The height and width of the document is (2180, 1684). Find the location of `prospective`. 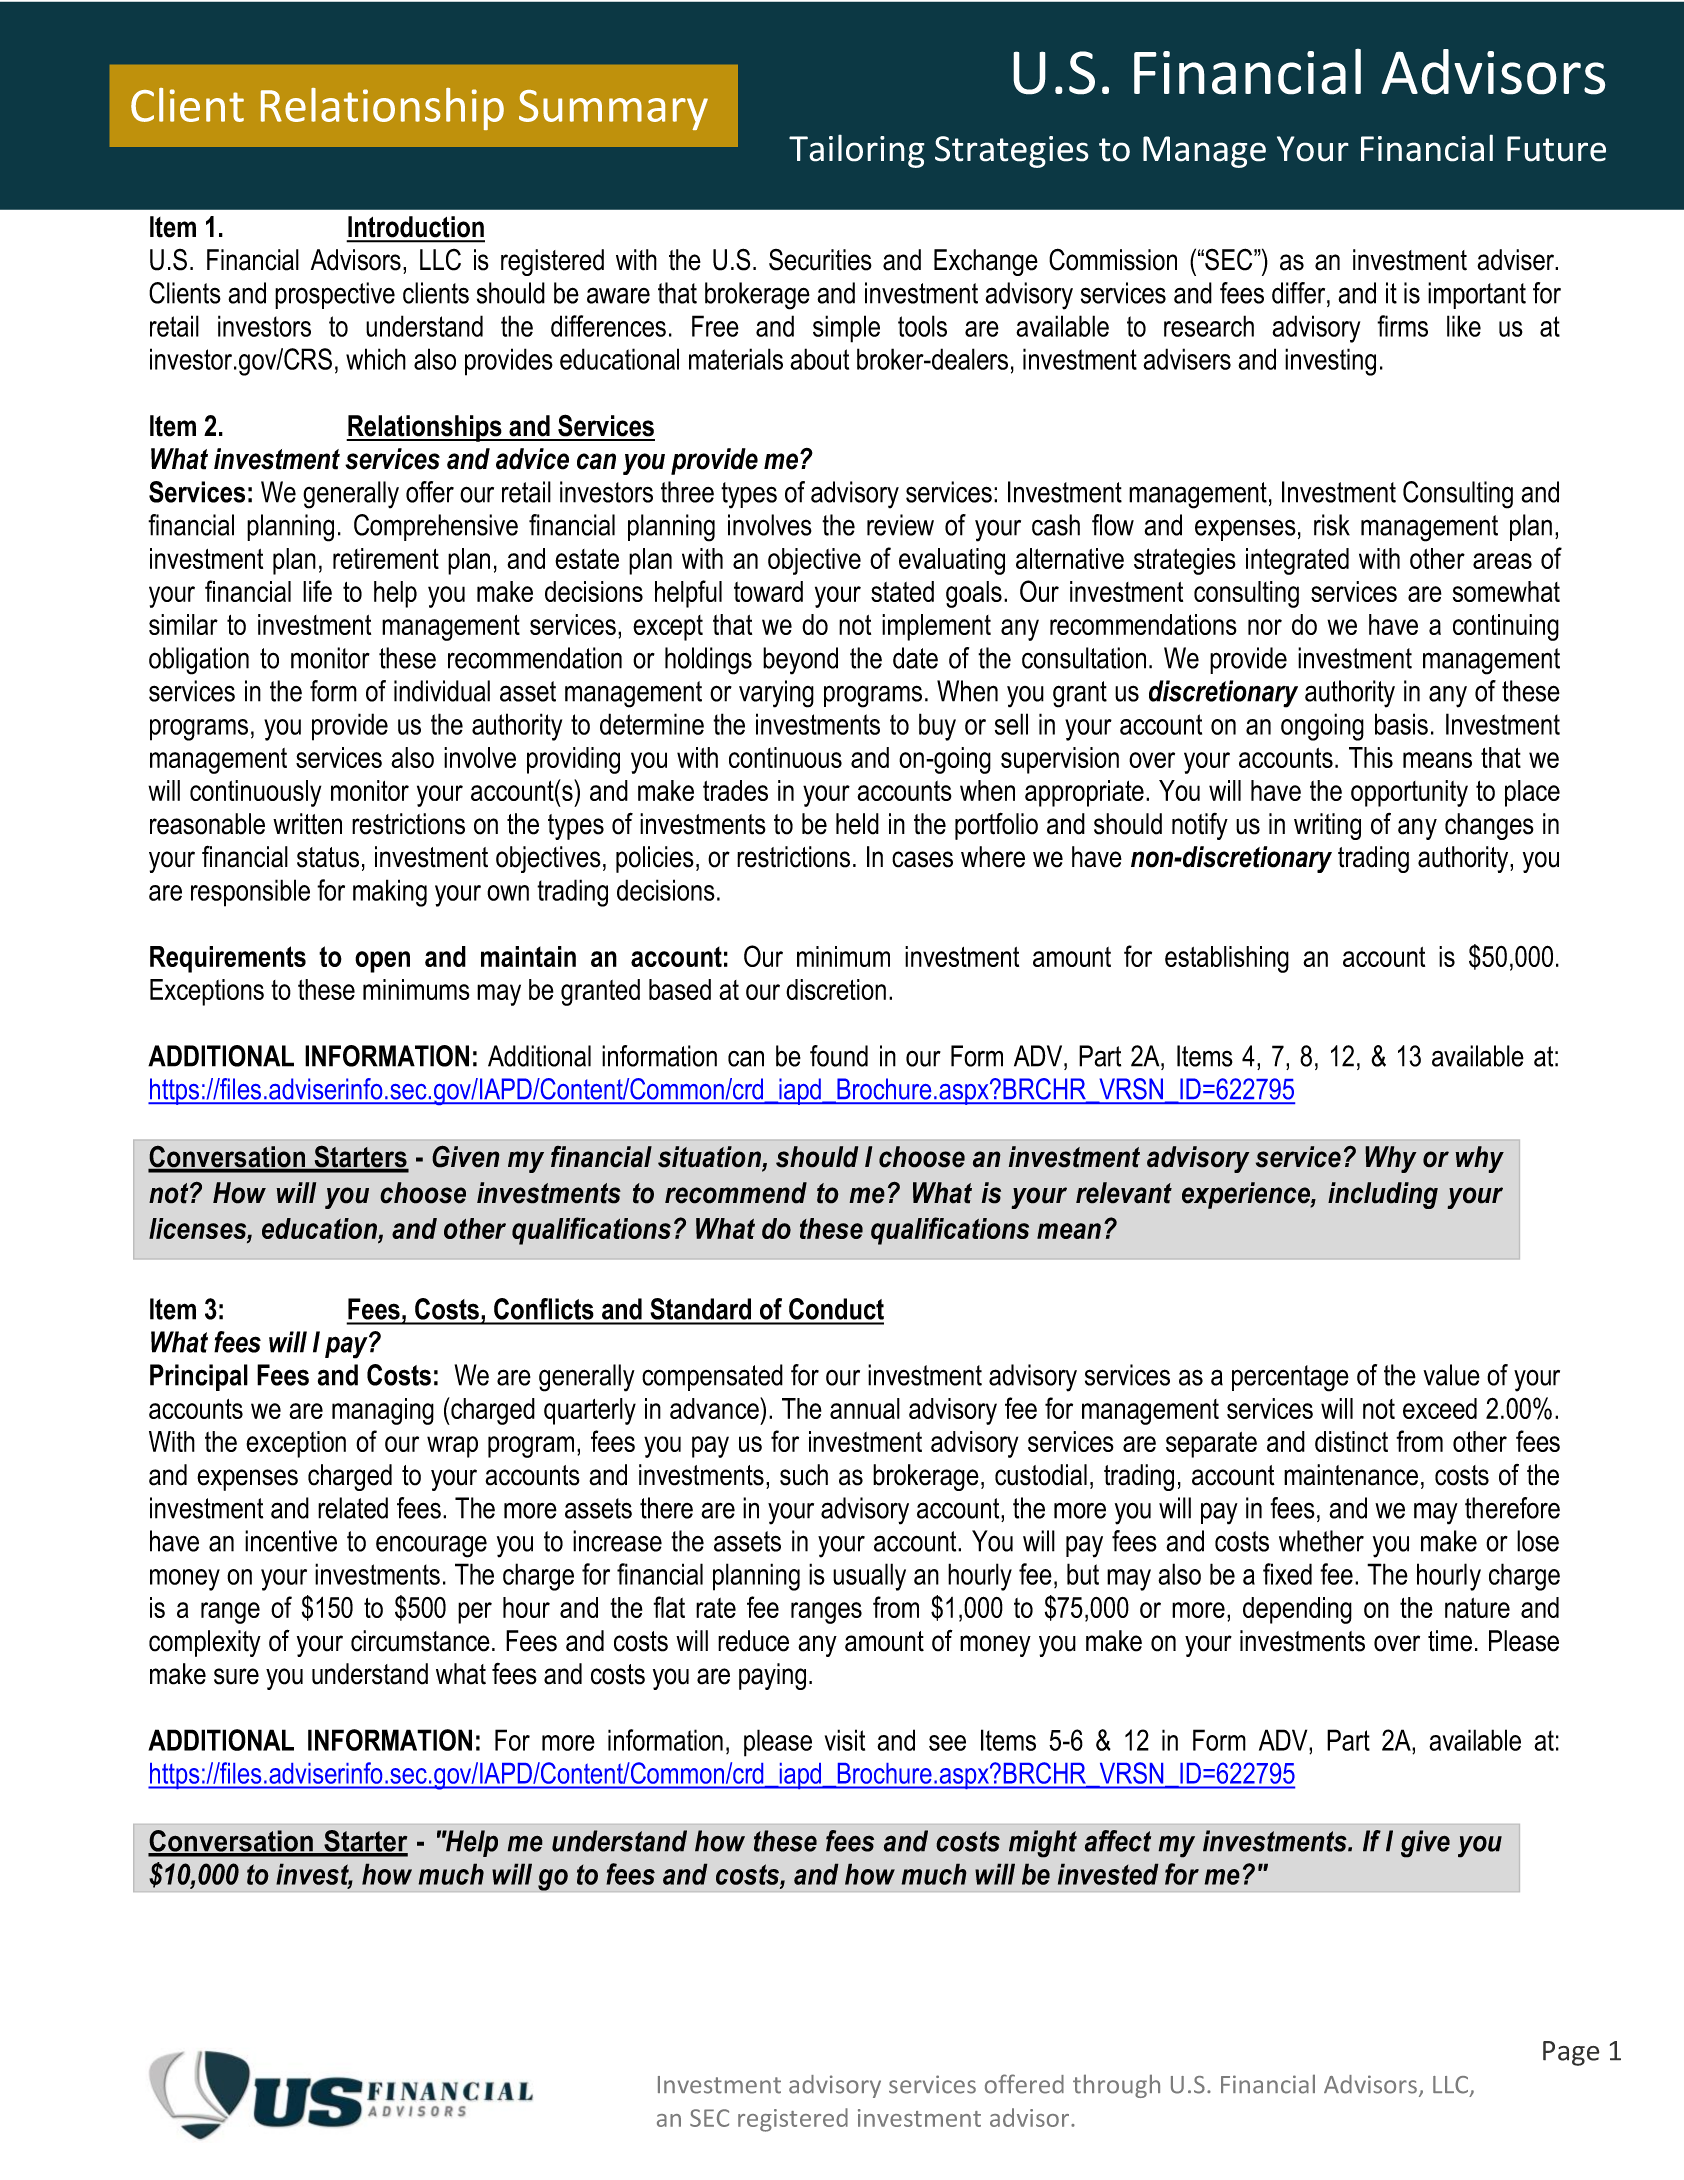

prospective is located at coordinates (335, 295).
